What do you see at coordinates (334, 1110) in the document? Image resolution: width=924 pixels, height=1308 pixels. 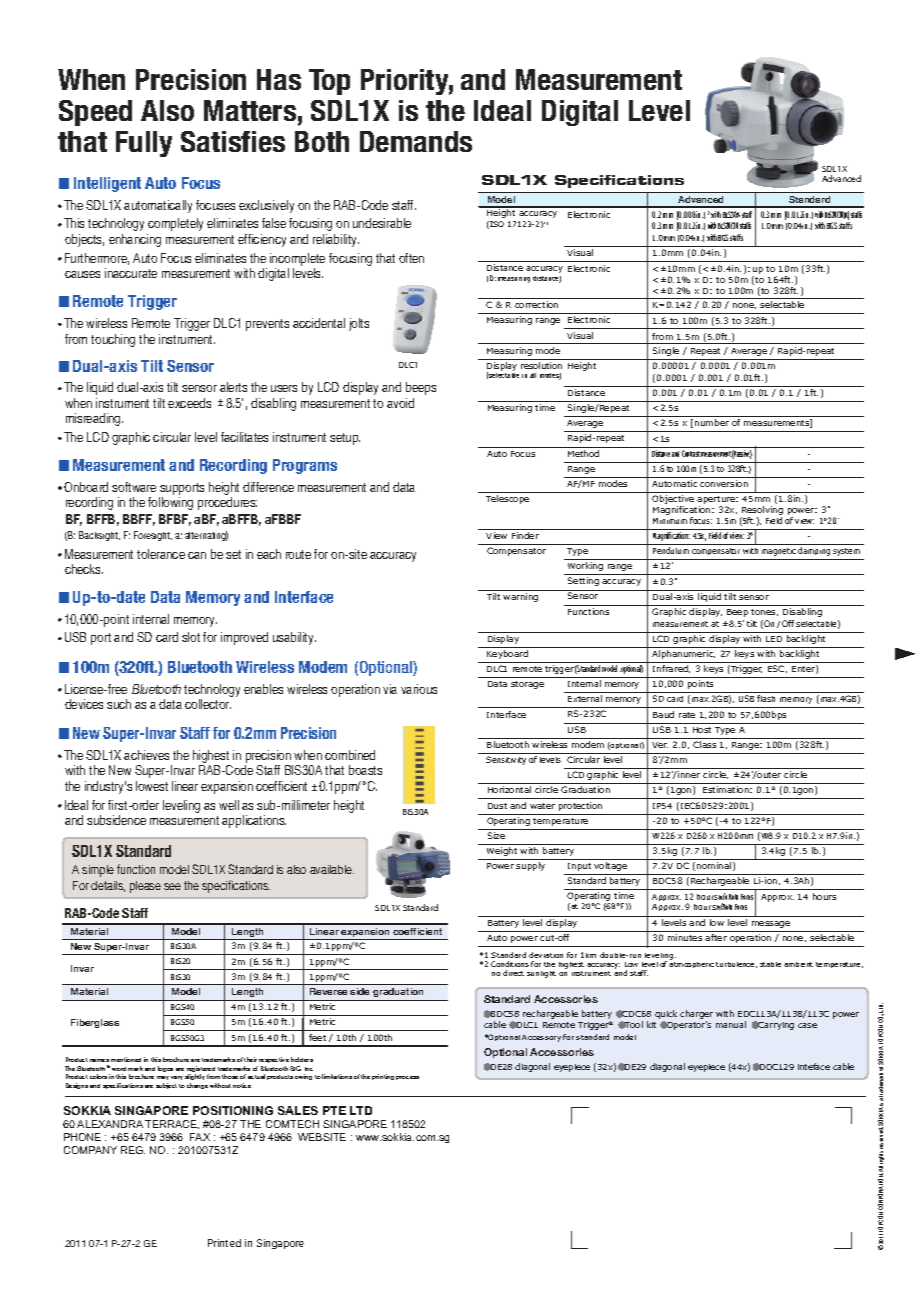 I see `PTE` at bounding box center [334, 1110].
